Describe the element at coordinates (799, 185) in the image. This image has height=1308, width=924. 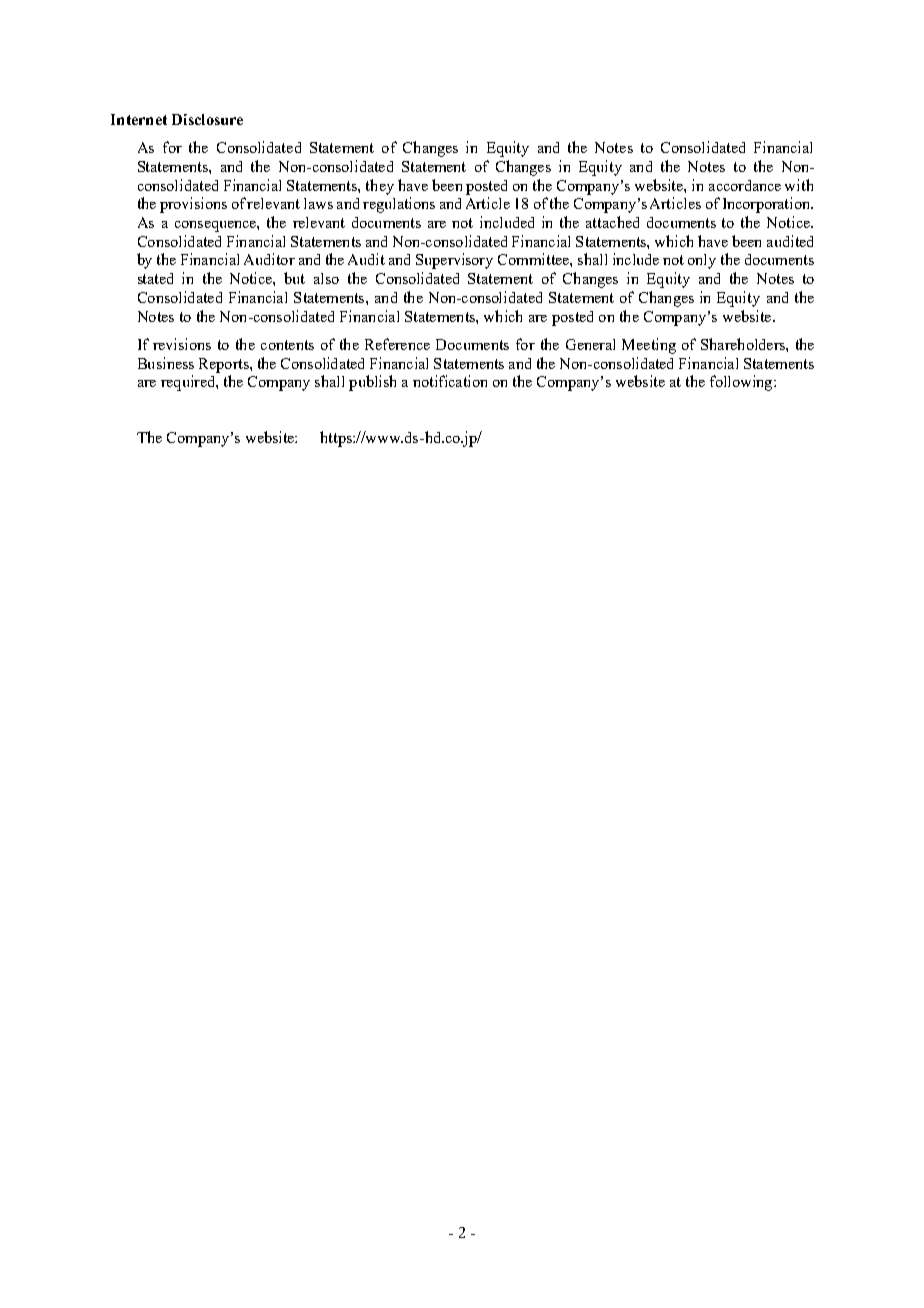
I see `with` at that location.
